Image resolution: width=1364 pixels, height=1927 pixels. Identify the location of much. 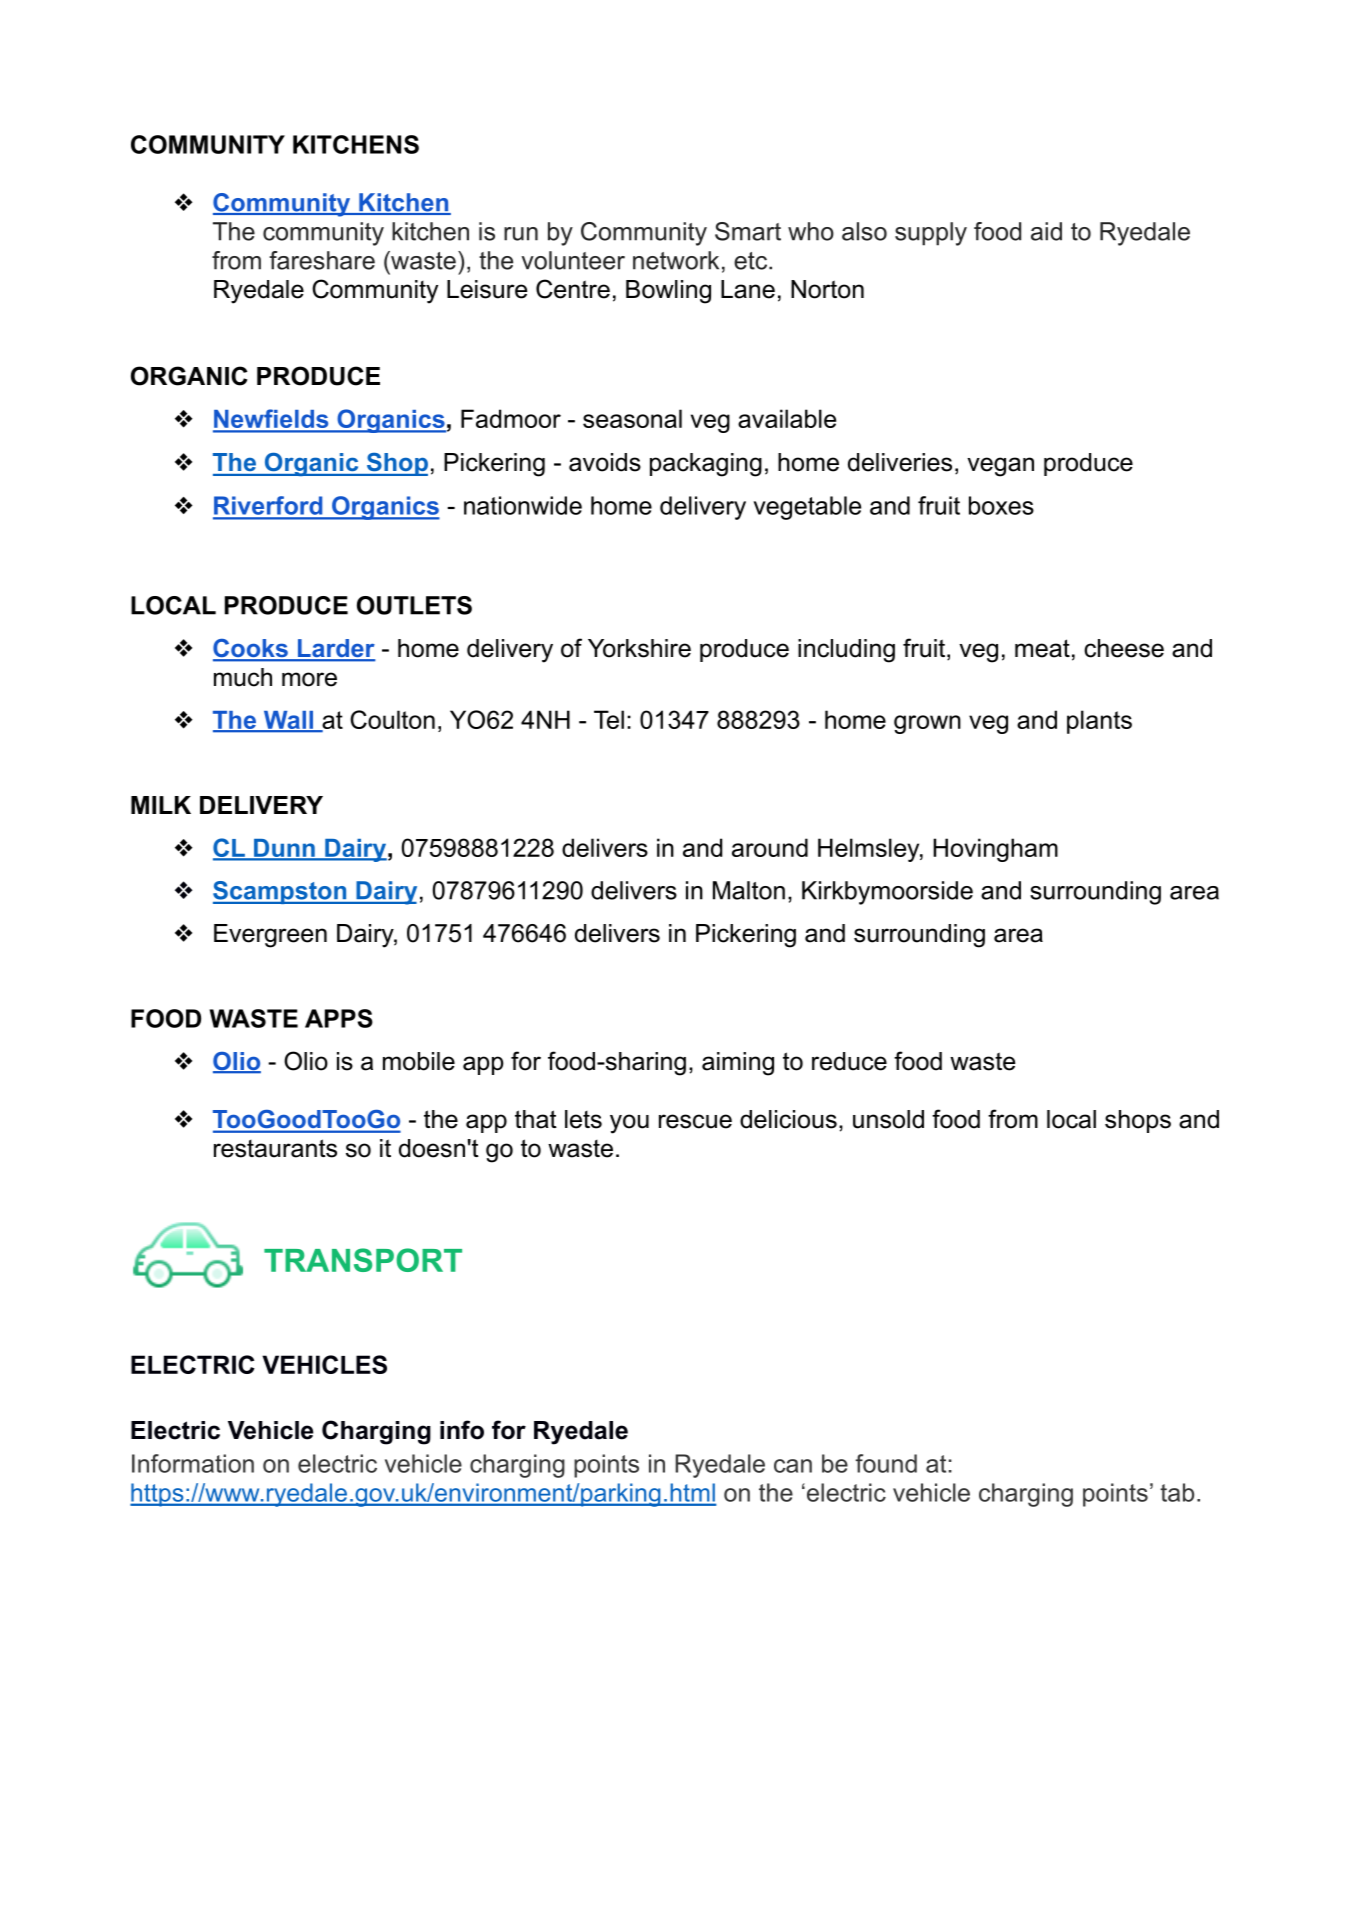
(243, 677).
